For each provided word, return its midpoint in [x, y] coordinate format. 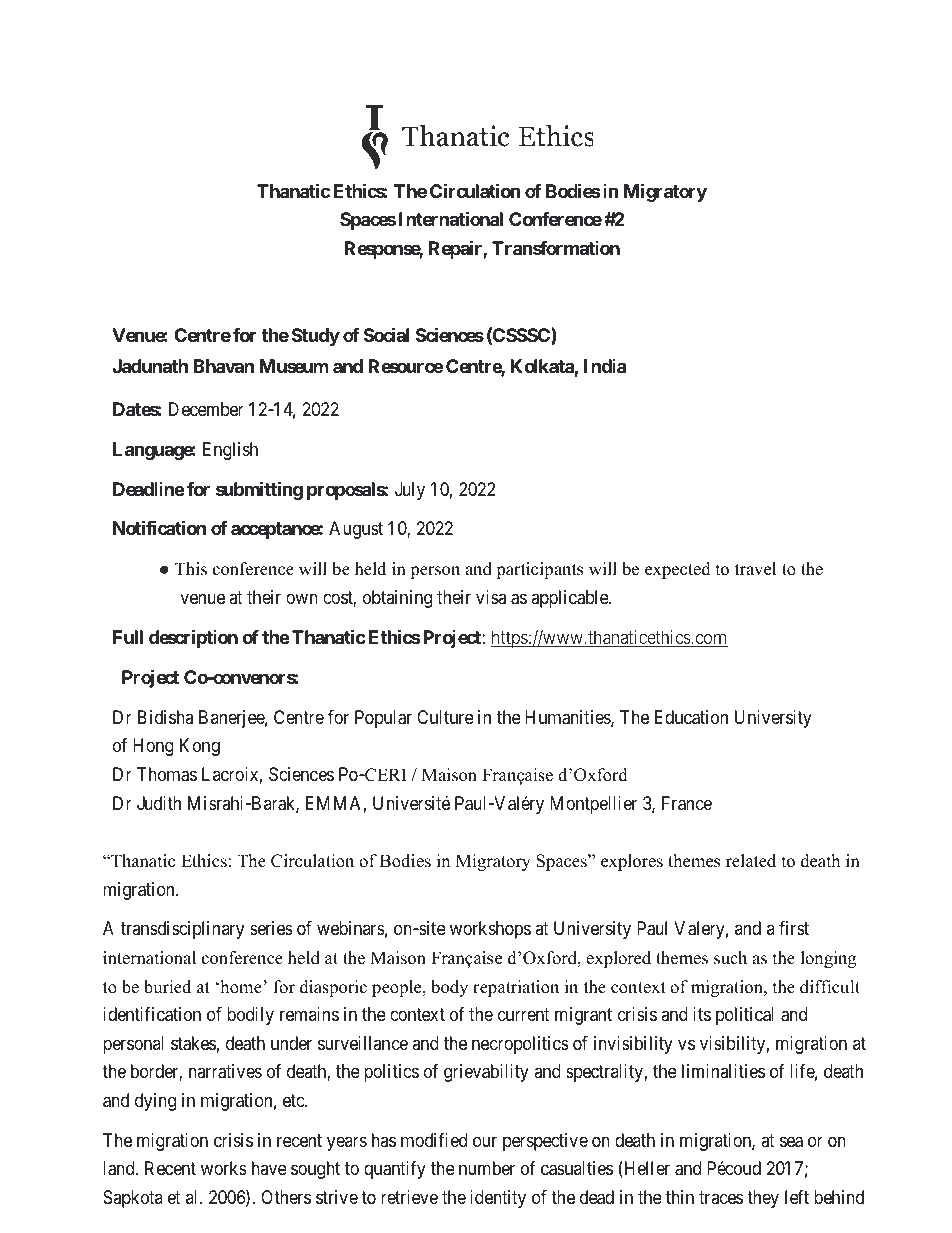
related [751, 861]
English [230, 451]
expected [678, 570]
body [449, 988]
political [745, 1016]
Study [316, 337]
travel [755, 569]
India [605, 366]
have [269, 1168]
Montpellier [593, 805]
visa [491, 597]
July [410, 491]
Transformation [556, 248]
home [240, 987]
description [193, 638]
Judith [159, 803]
